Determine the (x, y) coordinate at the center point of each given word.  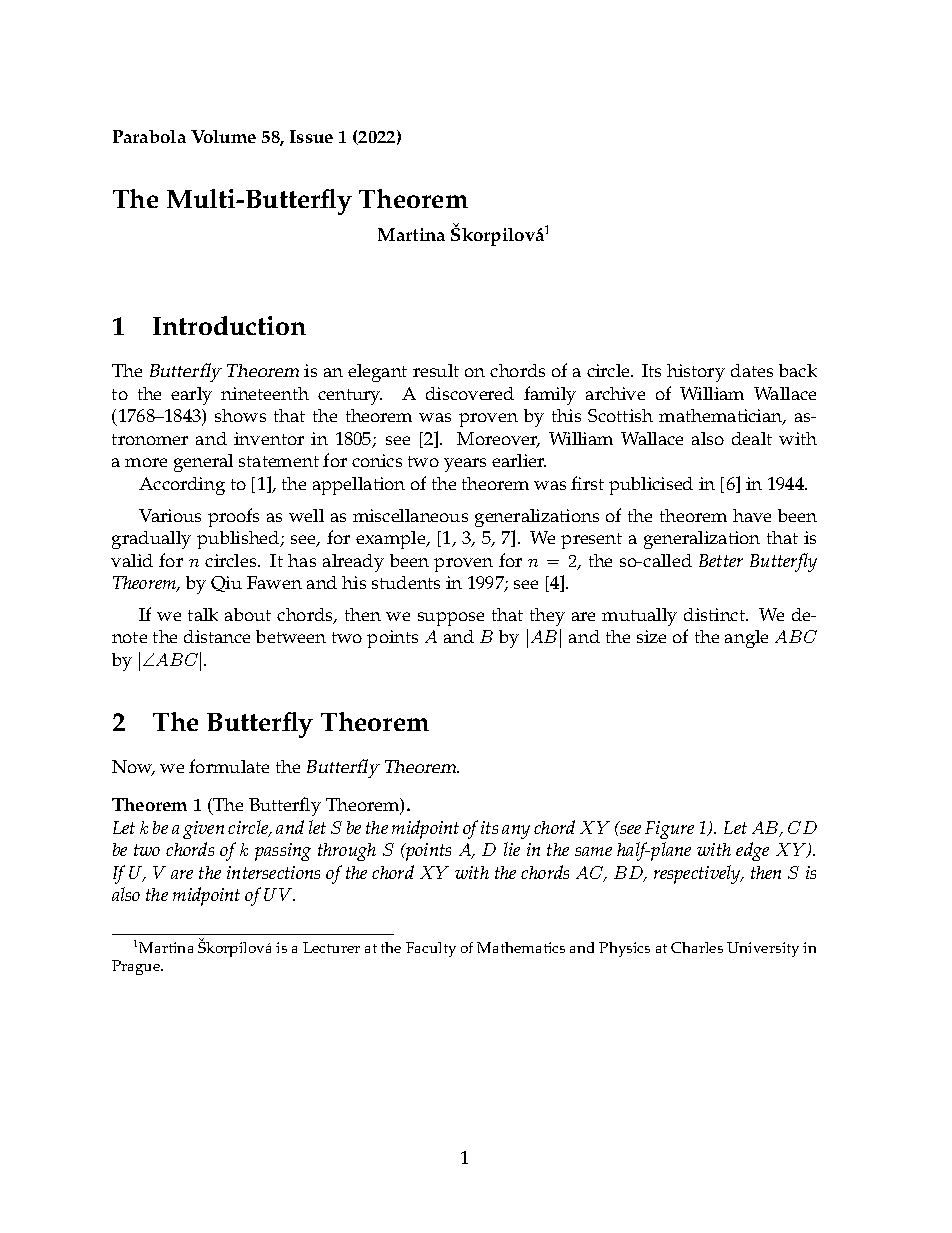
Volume (223, 136)
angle (746, 639)
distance (217, 636)
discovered (470, 393)
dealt (752, 438)
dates (752, 370)
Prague (137, 967)
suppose (451, 619)
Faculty (431, 949)
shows (240, 415)
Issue (311, 136)
